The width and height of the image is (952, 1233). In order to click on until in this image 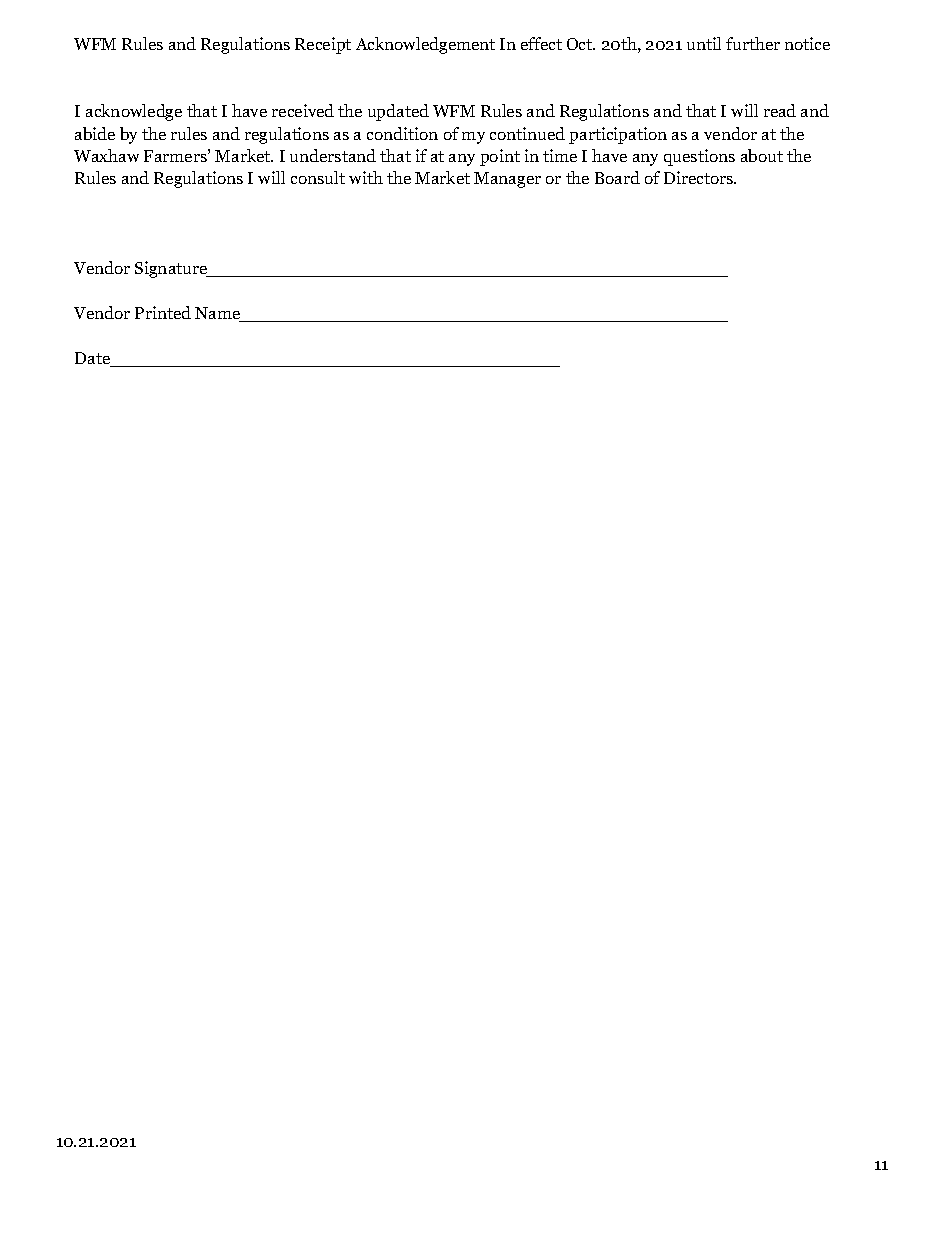, I will do `click(704, 43)`.
